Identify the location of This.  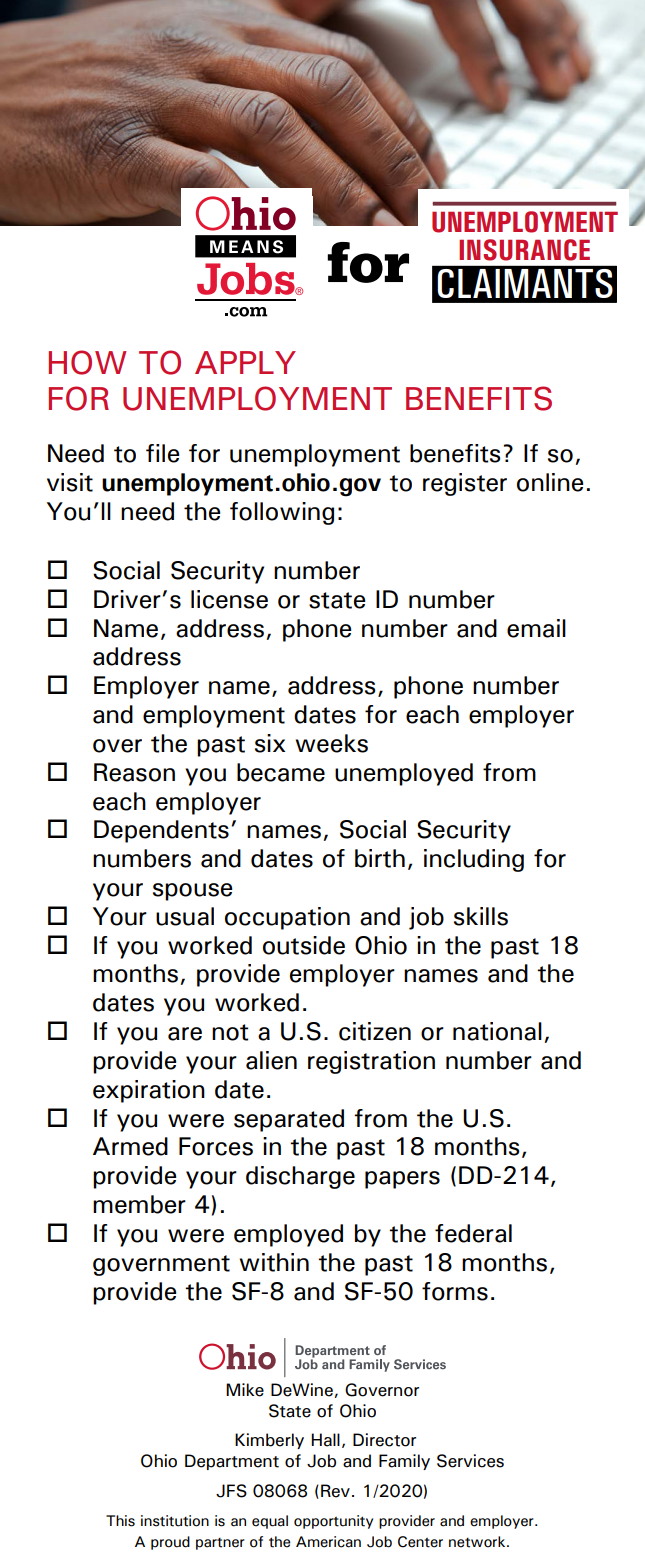
(120, 1521).
